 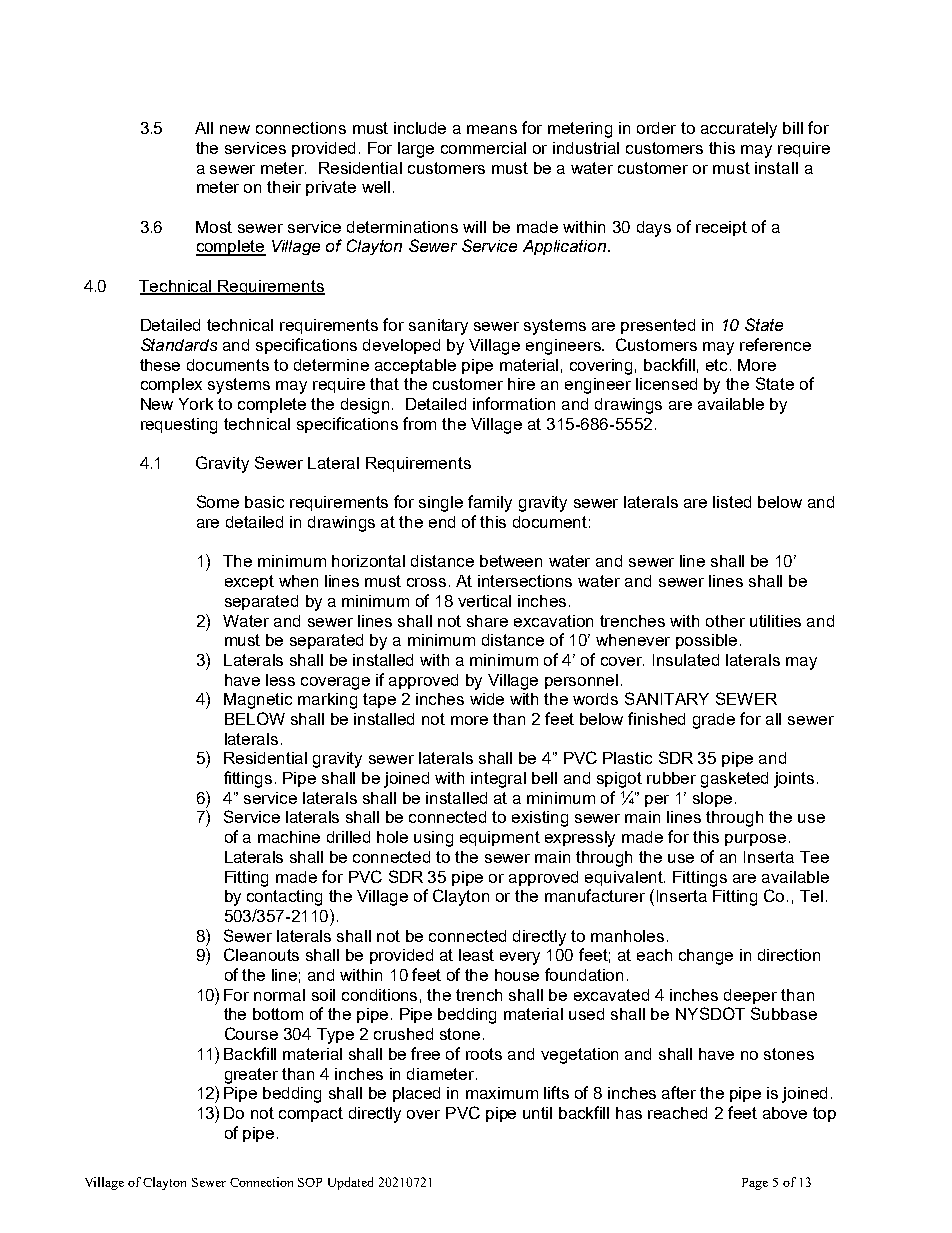 What do you see at coordinates (218, 501) in the page?
I see `Some` at bounding box center [218, 501].
